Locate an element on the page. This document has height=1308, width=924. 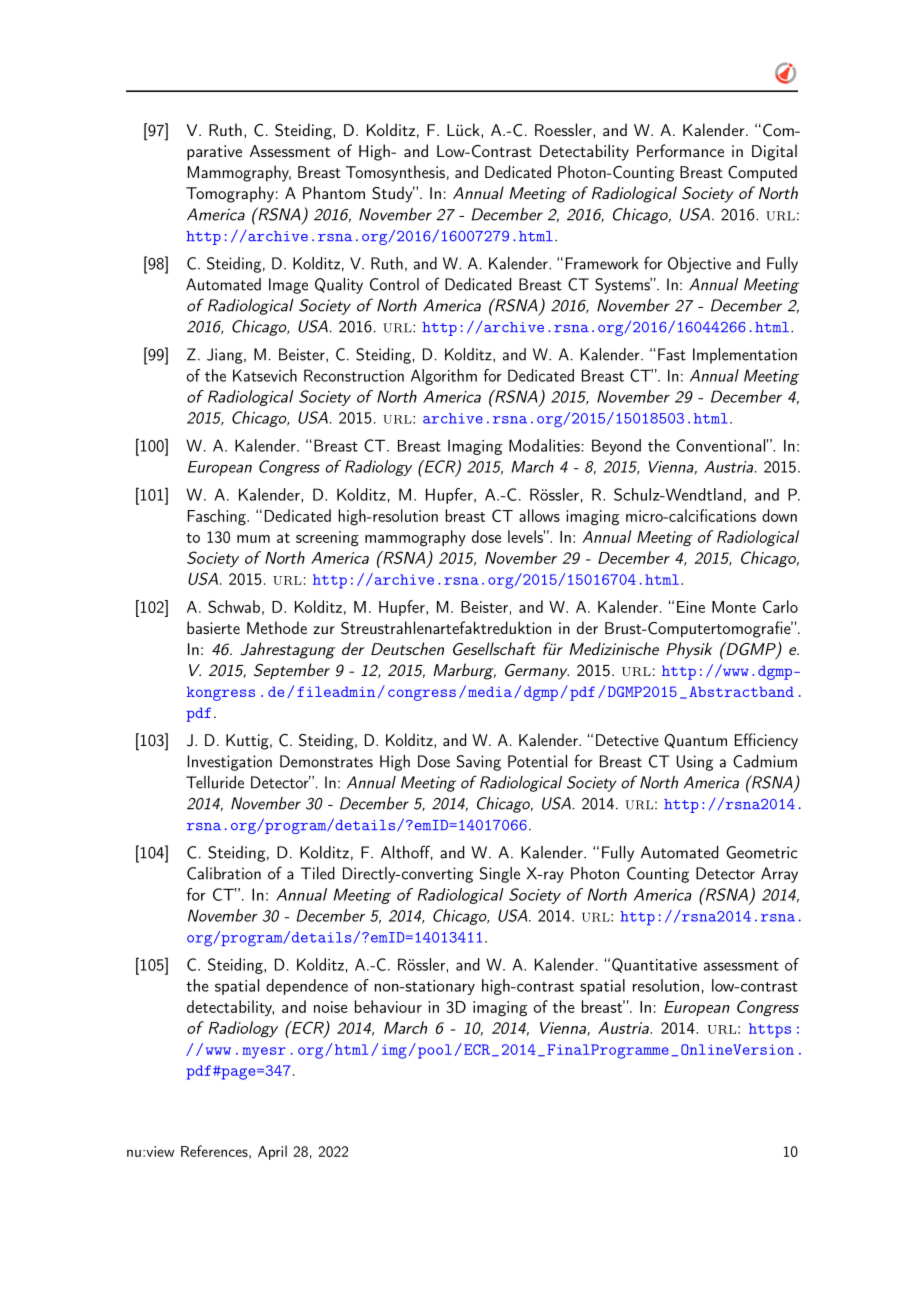
Modalities is located at coordinates (544, 445).
